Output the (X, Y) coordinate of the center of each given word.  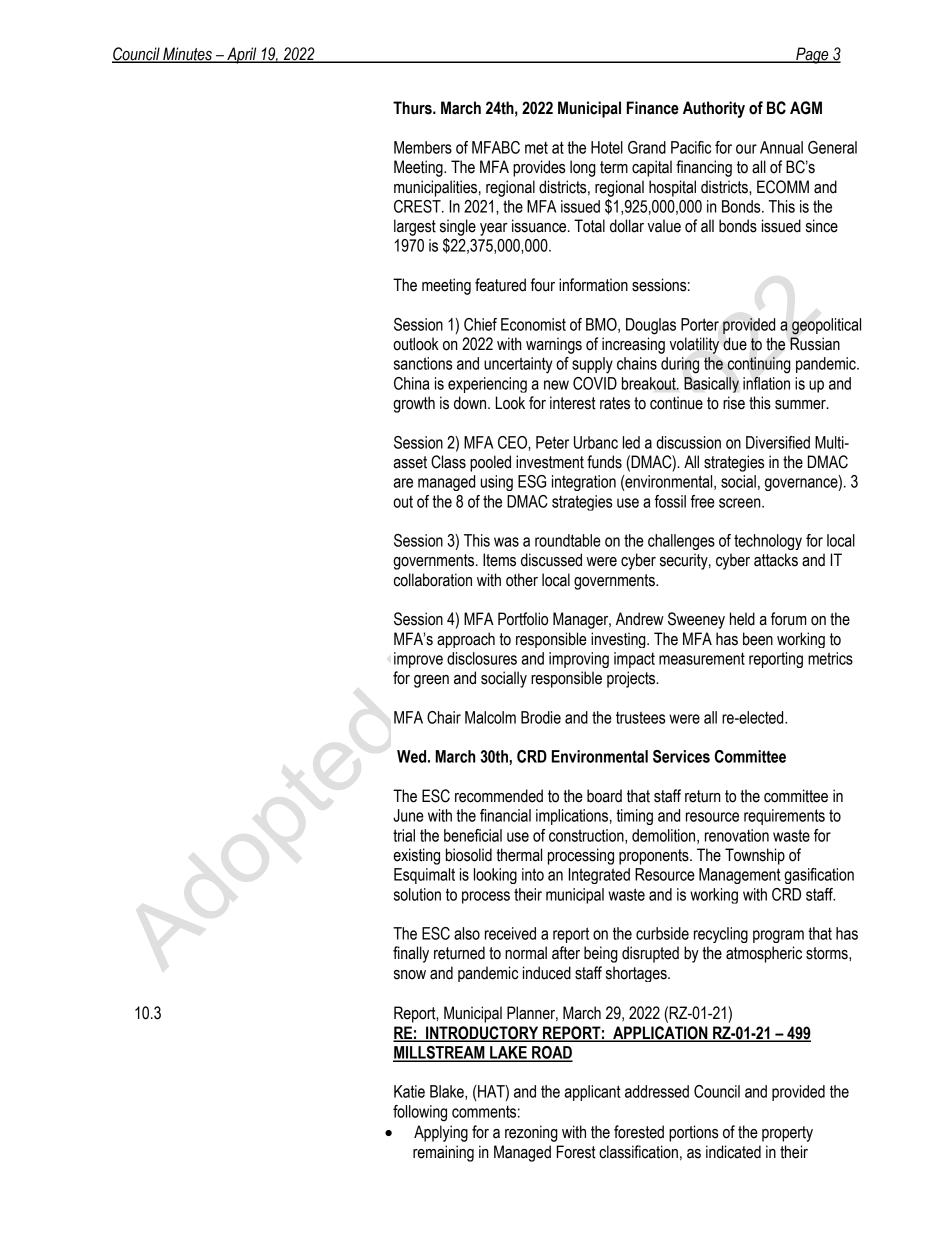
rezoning (531, 1133)
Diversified (778, 442)
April (242, 55)
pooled (490, 463)
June (408, 815)
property (787, 1134)
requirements (784, 817)
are (403, 483)
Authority (714, 109)
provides (539, 168)
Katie (409, 1091)
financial (505, 815)
